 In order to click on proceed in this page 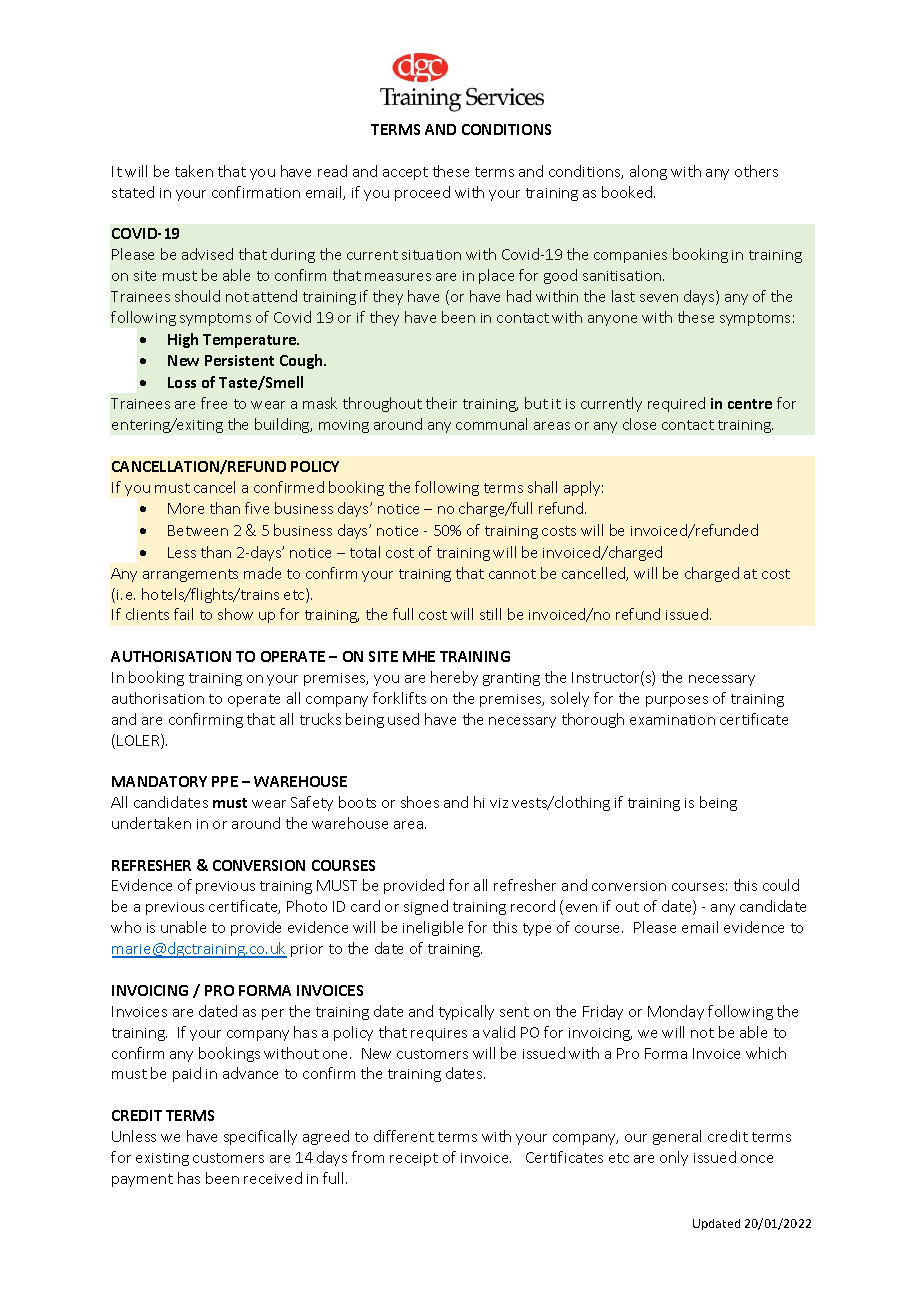, I will do `click(422, 193)`.
